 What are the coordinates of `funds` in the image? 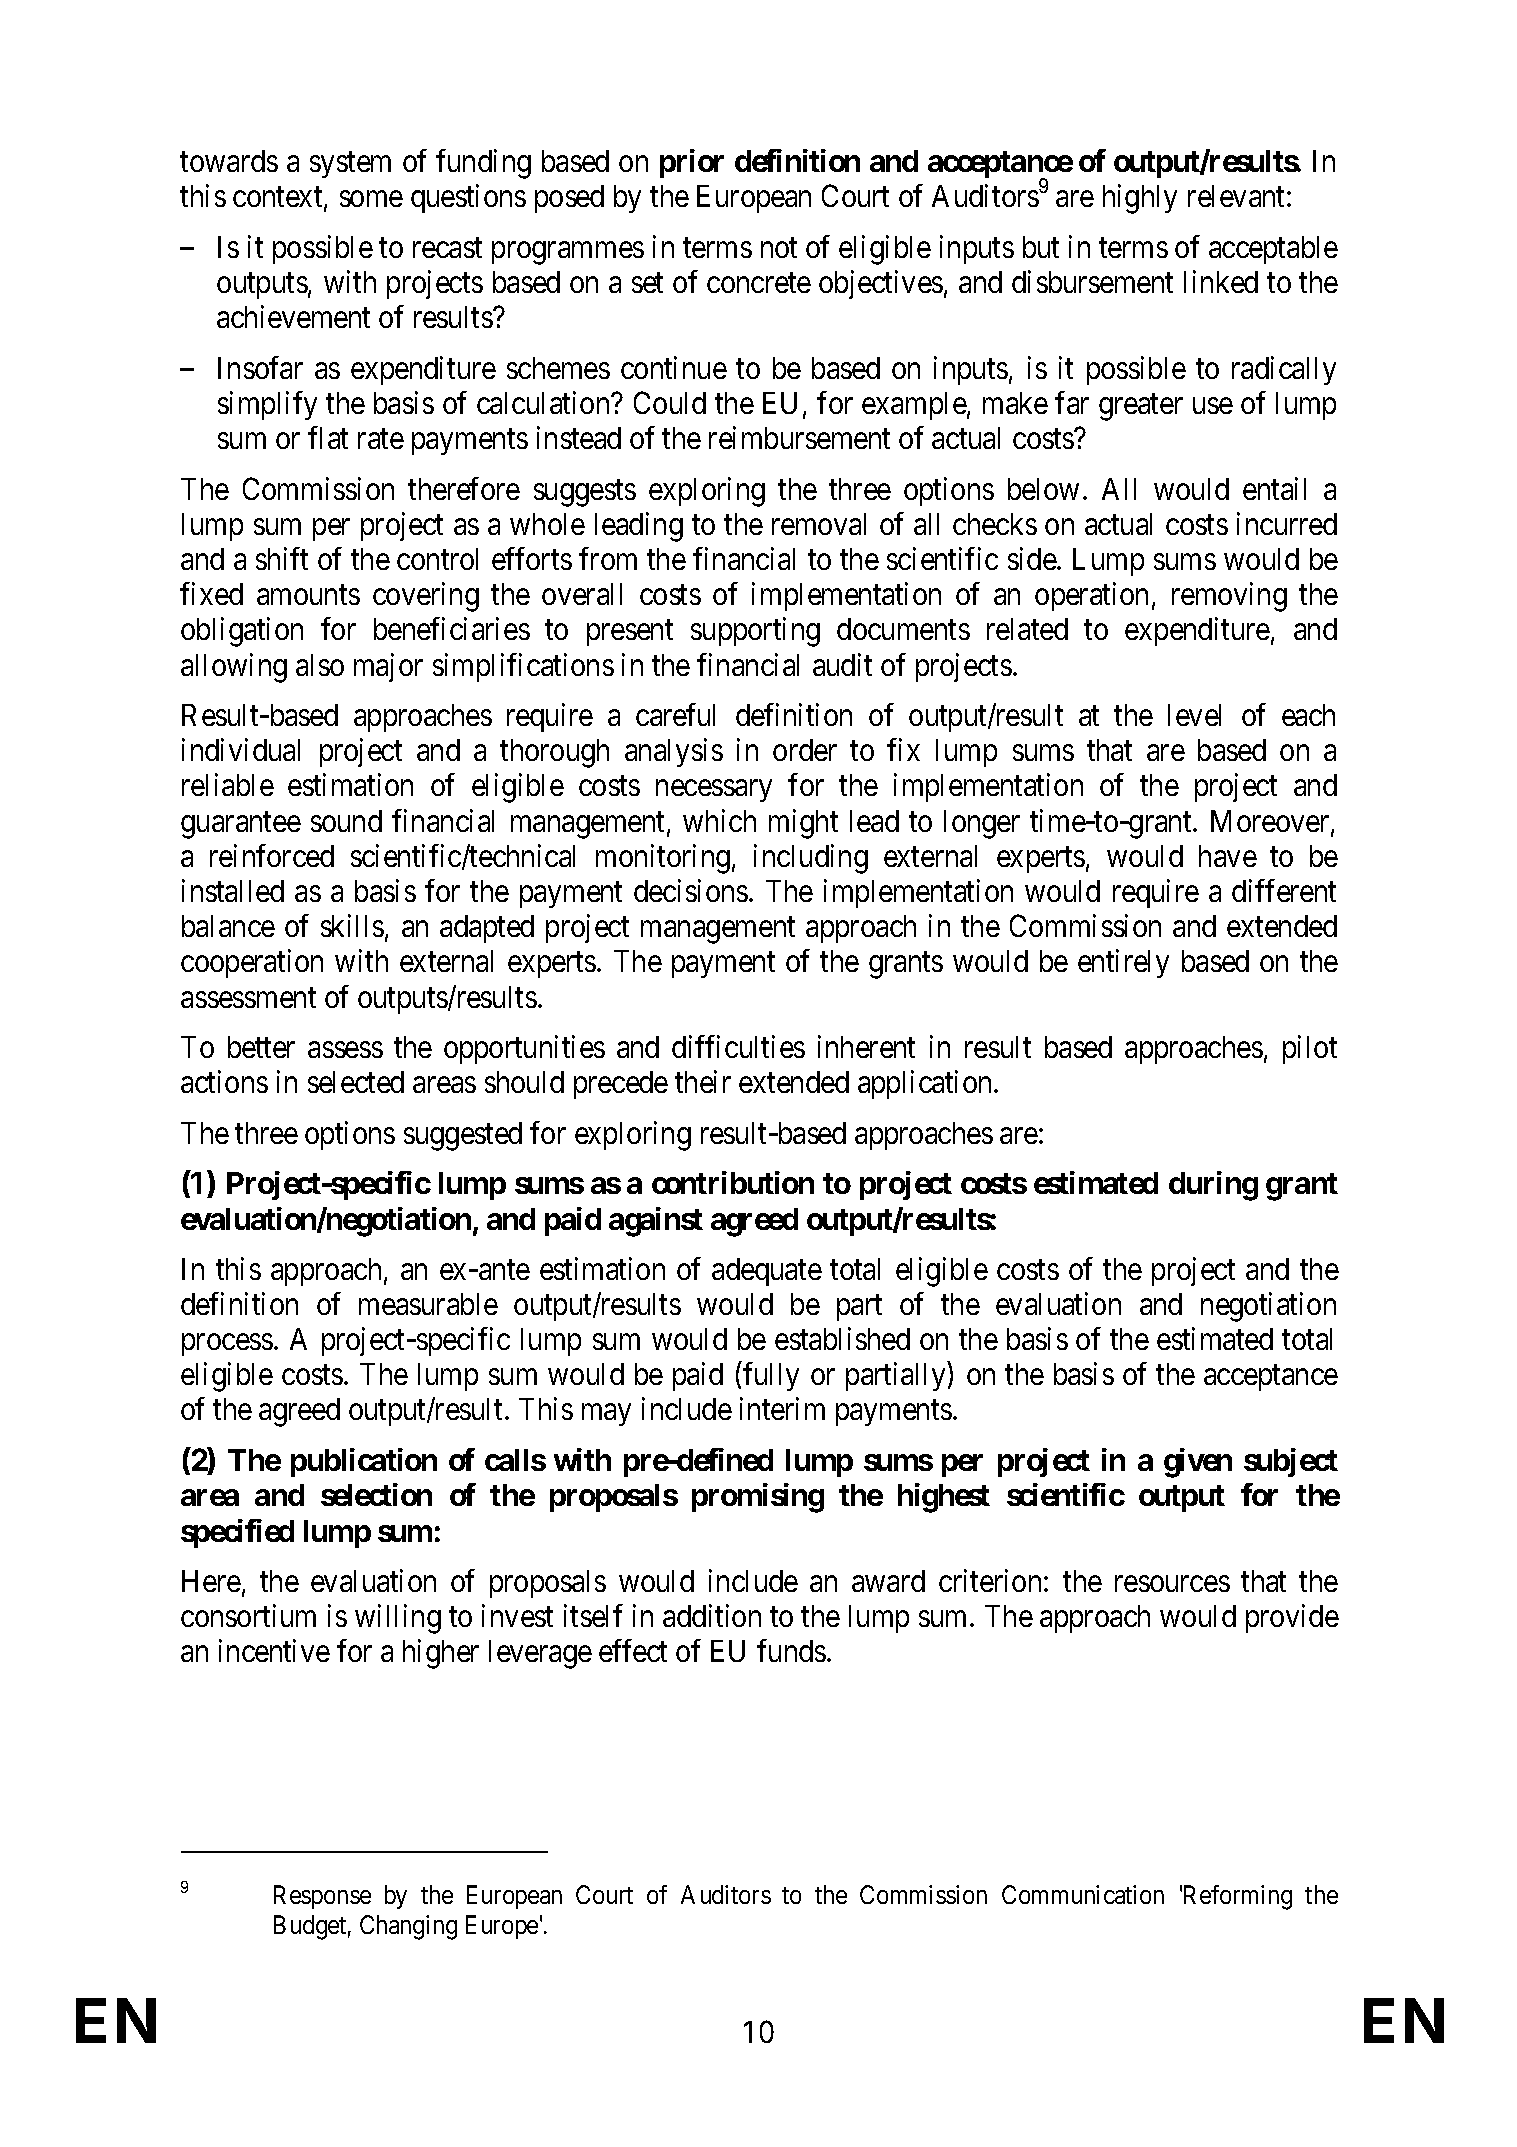 It's located at (791, 1650).
